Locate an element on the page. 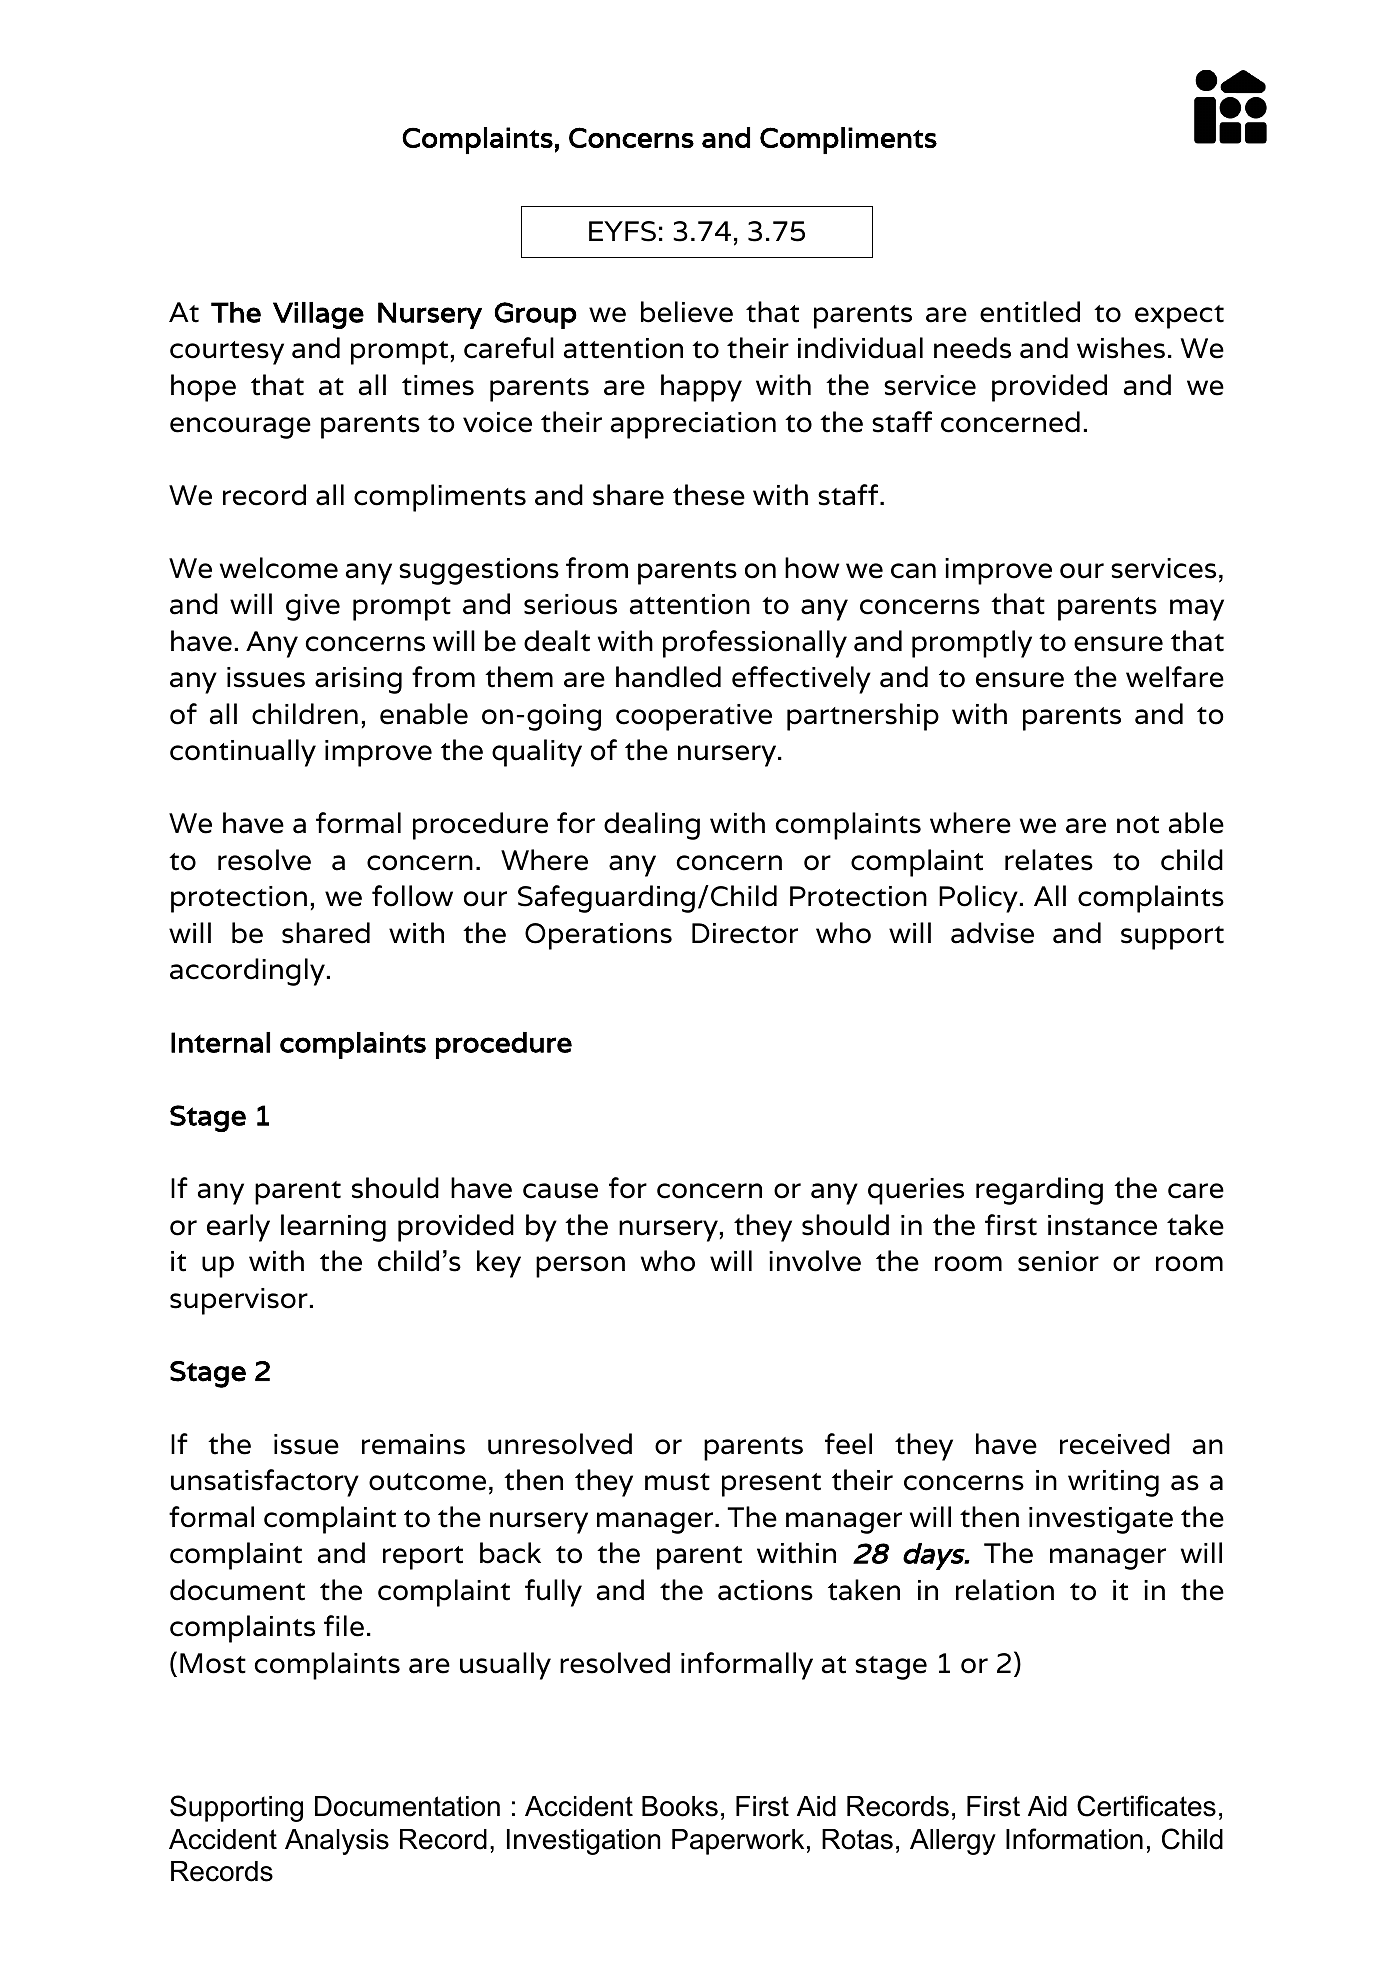  regarding is located at coordinates (1039, 1191).
